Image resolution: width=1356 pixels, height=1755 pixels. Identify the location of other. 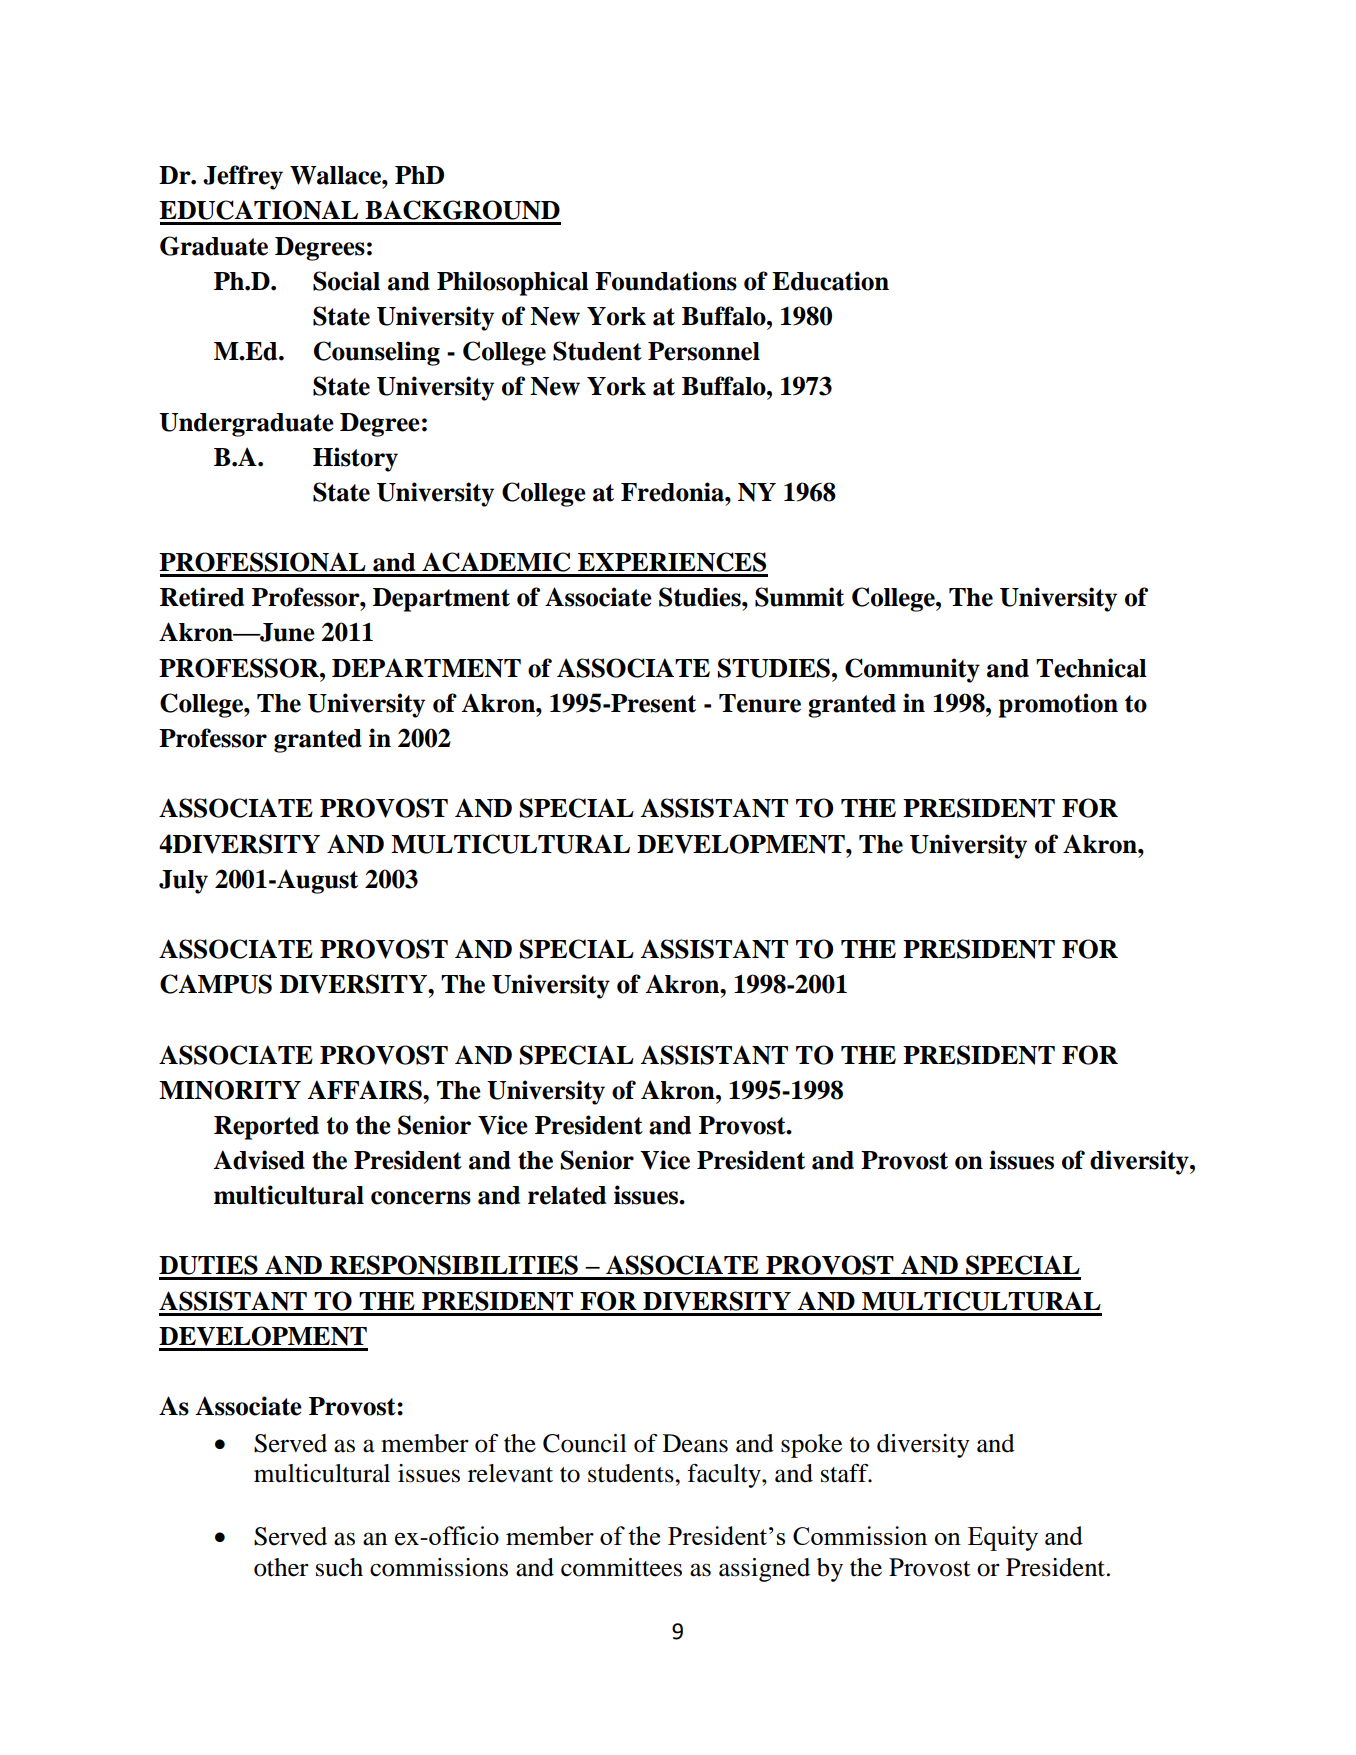
(281, 1567).
